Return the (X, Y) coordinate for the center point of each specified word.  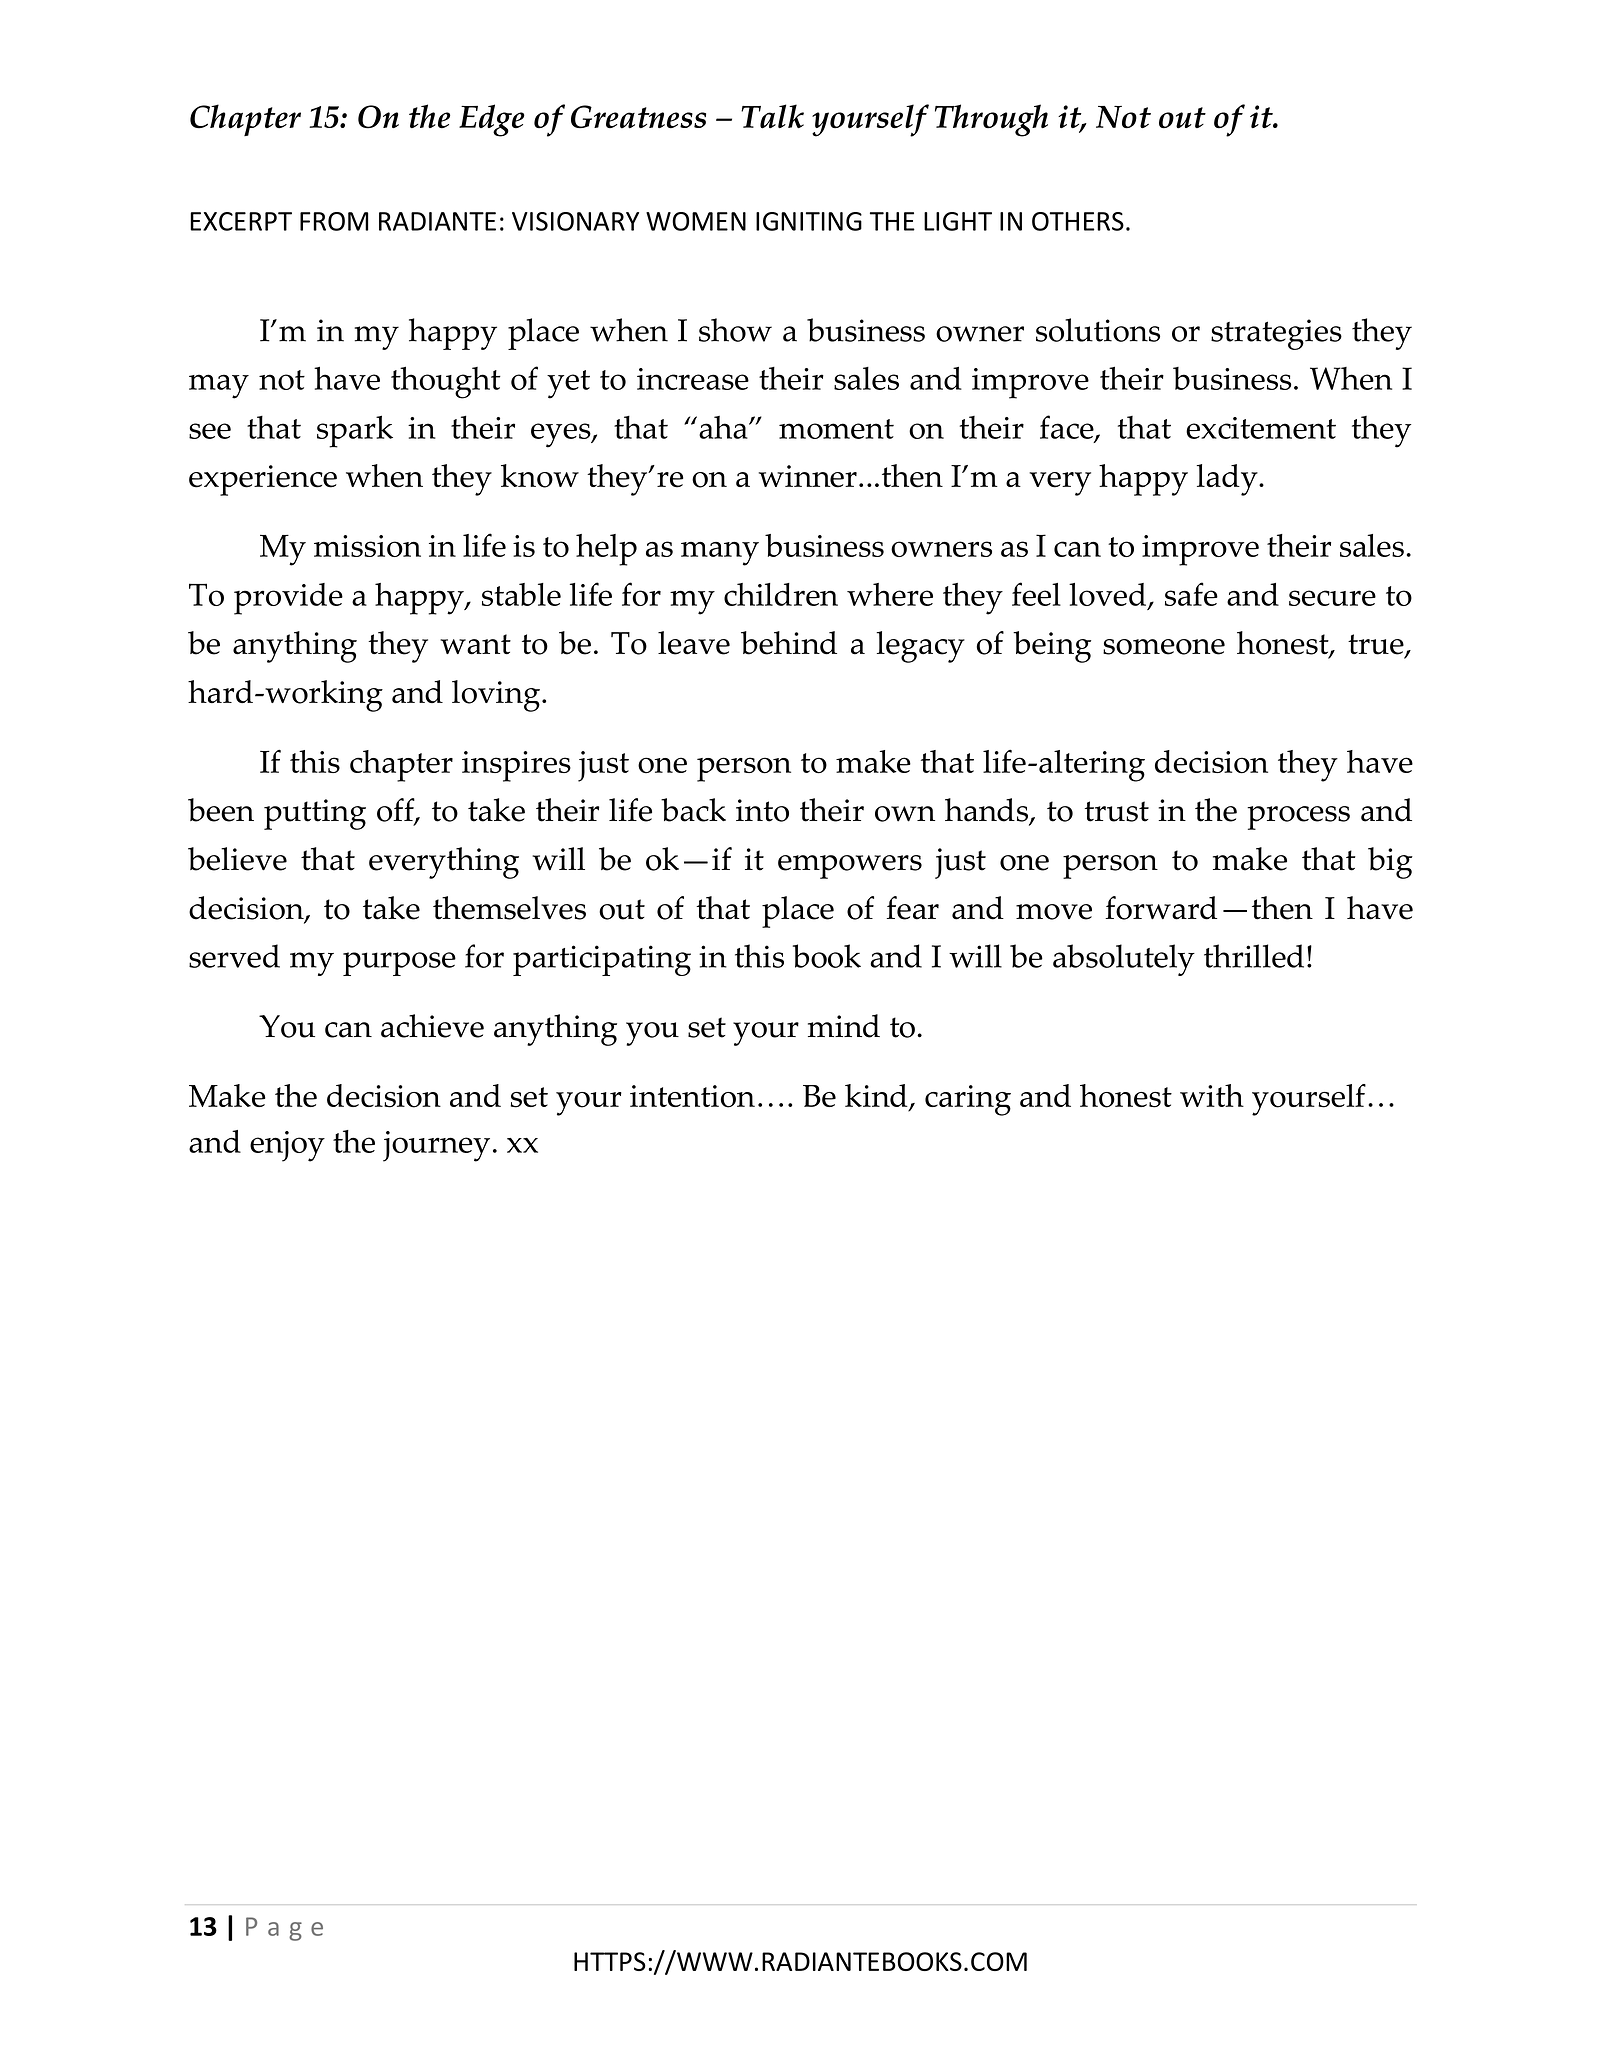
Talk (772, 116)
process (1298, 818)
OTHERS (1078, 221)
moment (836, 429)
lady (1228, 480)
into (762, 810)
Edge (492, 120)
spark (355, 431)
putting (315, 814)
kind (877, 1097)
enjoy (287, 1146)
